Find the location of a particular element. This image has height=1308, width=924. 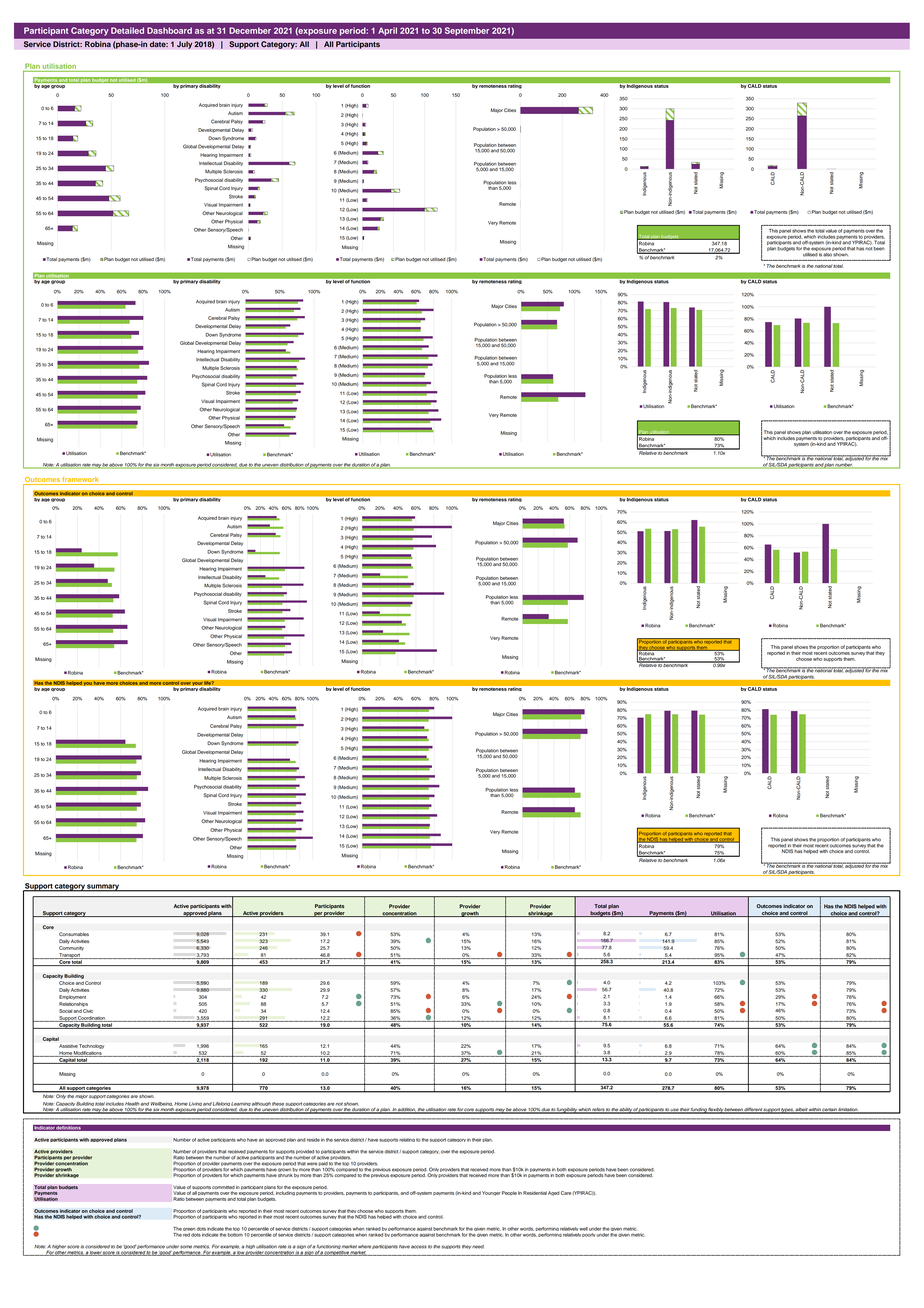

committed is located at coordinates (223, 1187).
